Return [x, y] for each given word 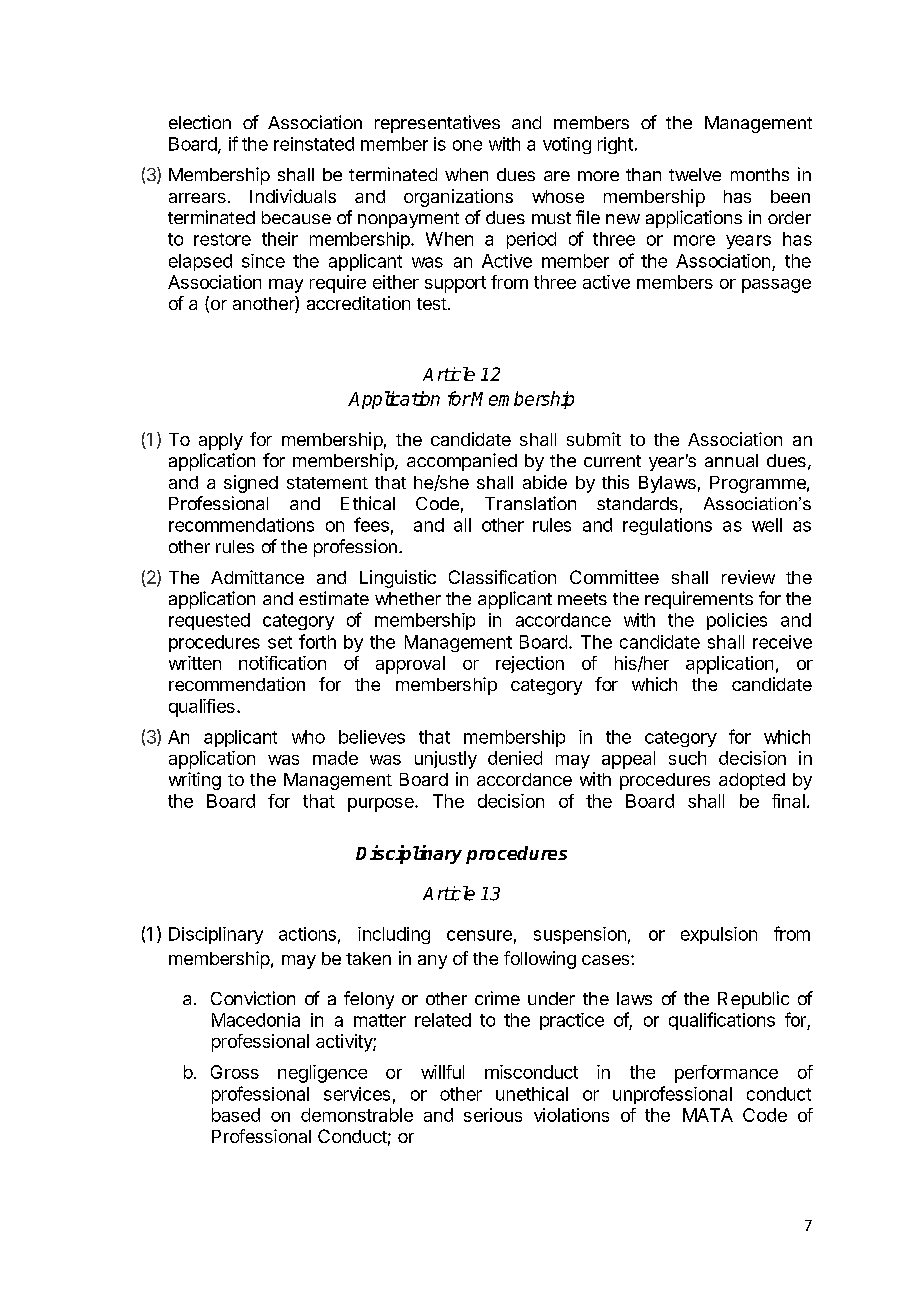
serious [493, 1115]
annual [731, 460]
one [467, 145]
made [335, 758]
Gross [235, 1072]
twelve [695, 174]
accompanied [462, 462]
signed [251, 484]
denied [515, 758]
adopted [752, 781]
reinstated [314, 144]
